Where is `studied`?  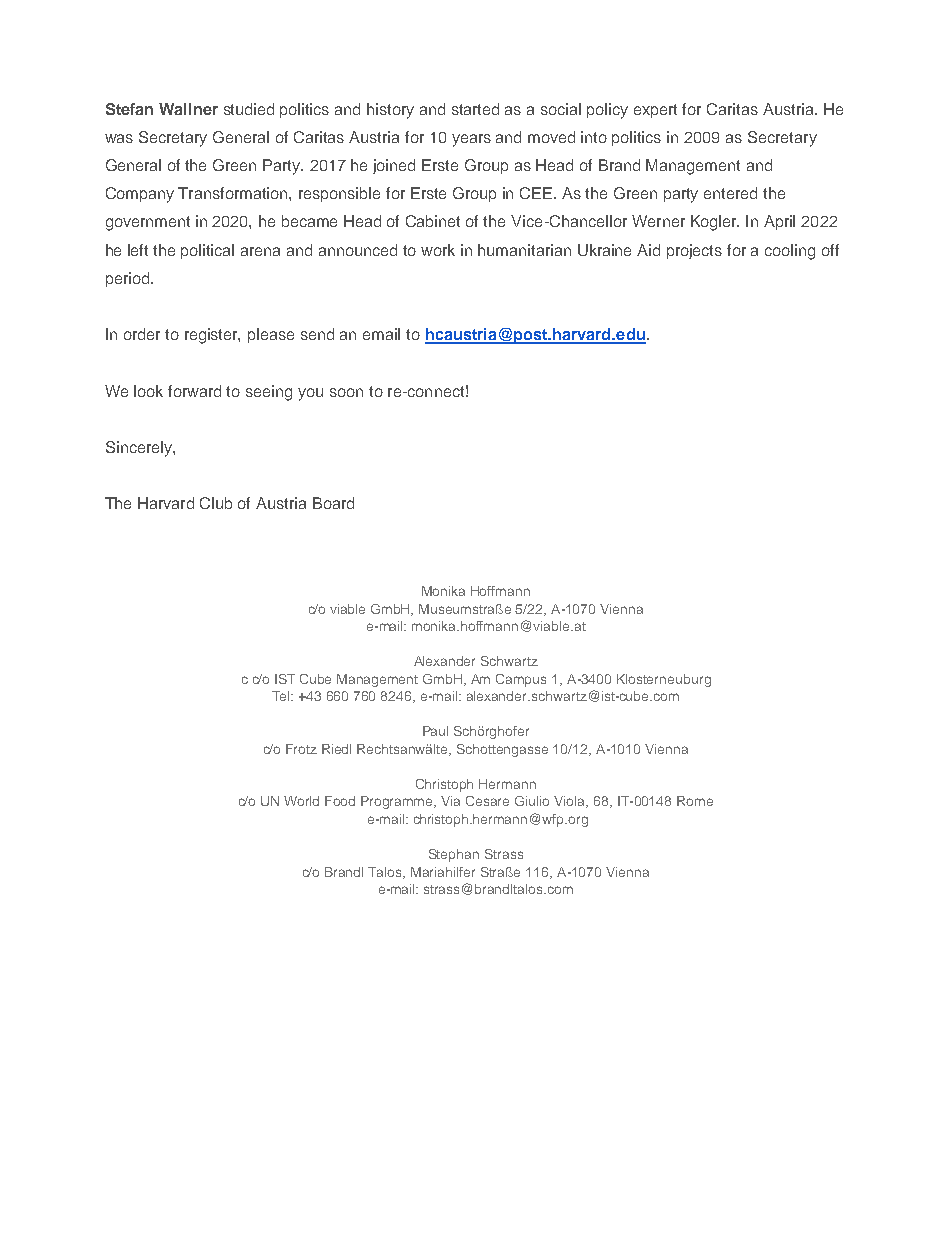 studied is located at coordinates (249, 109).
